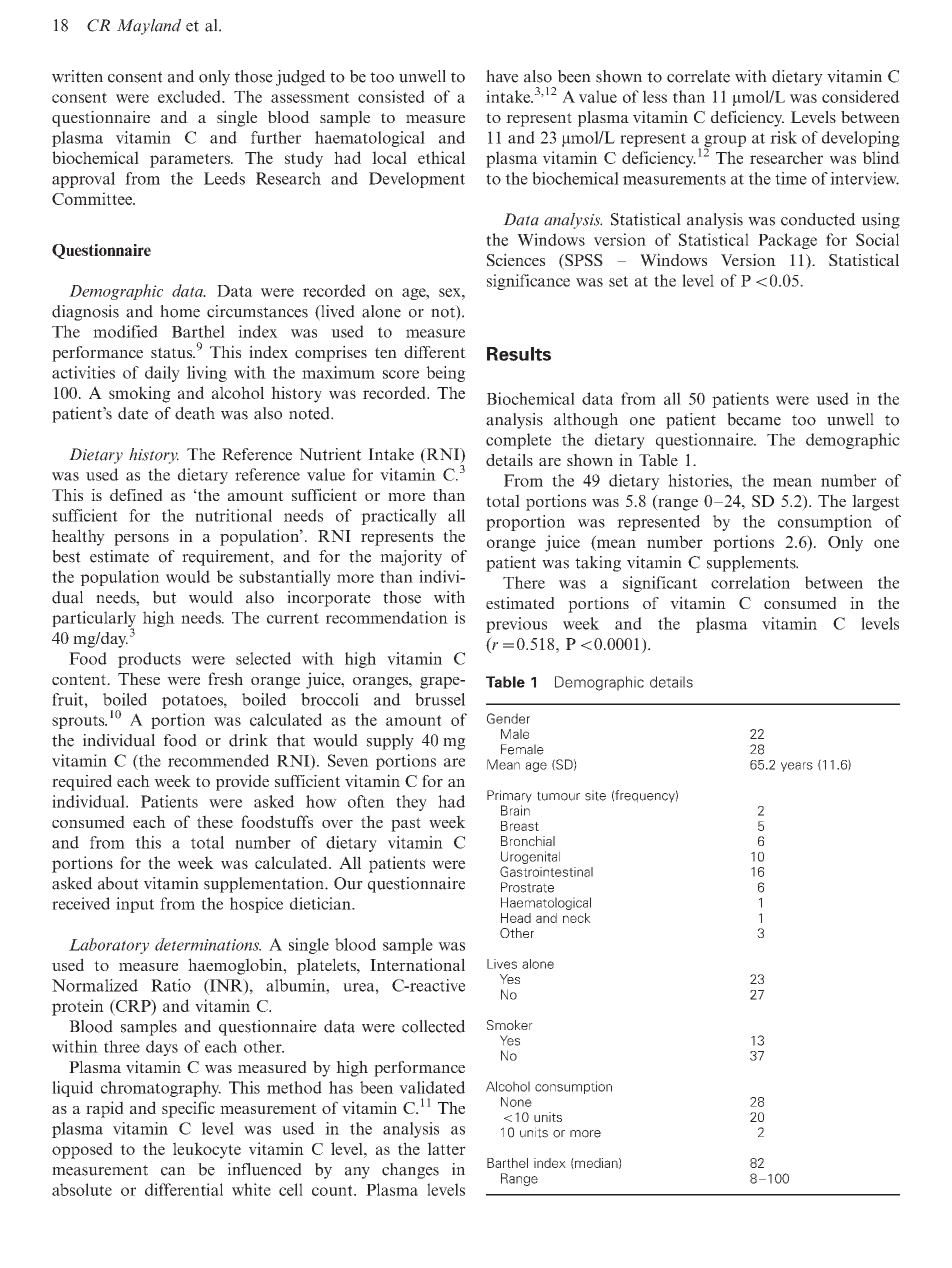 Image resolution: width=952 pixels, height=1268 pixels. What do you see at coordinates (149, 660) in the document?
I see `products` at bounding box center [149, 660].
